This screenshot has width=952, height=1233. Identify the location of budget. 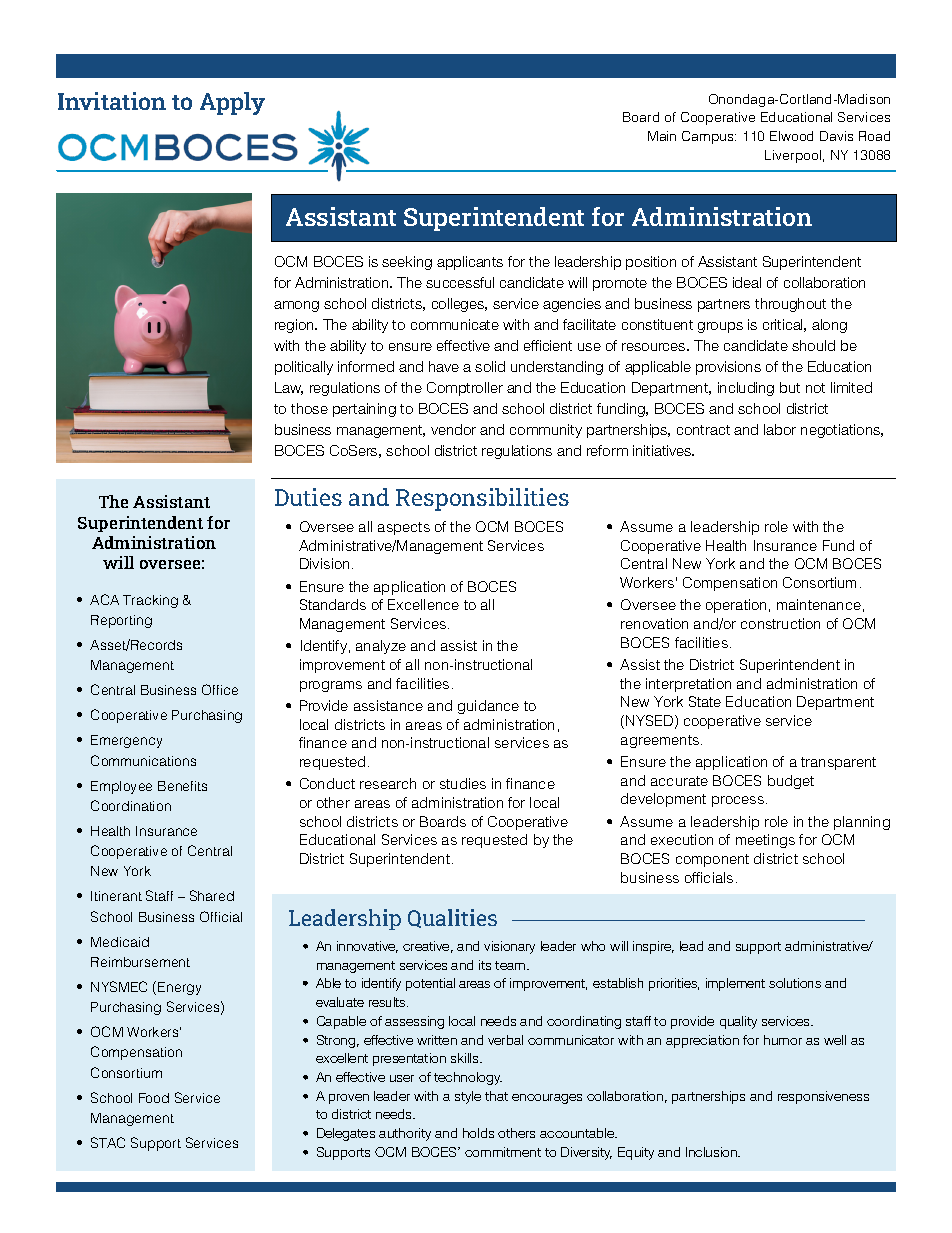
(791, 782).
